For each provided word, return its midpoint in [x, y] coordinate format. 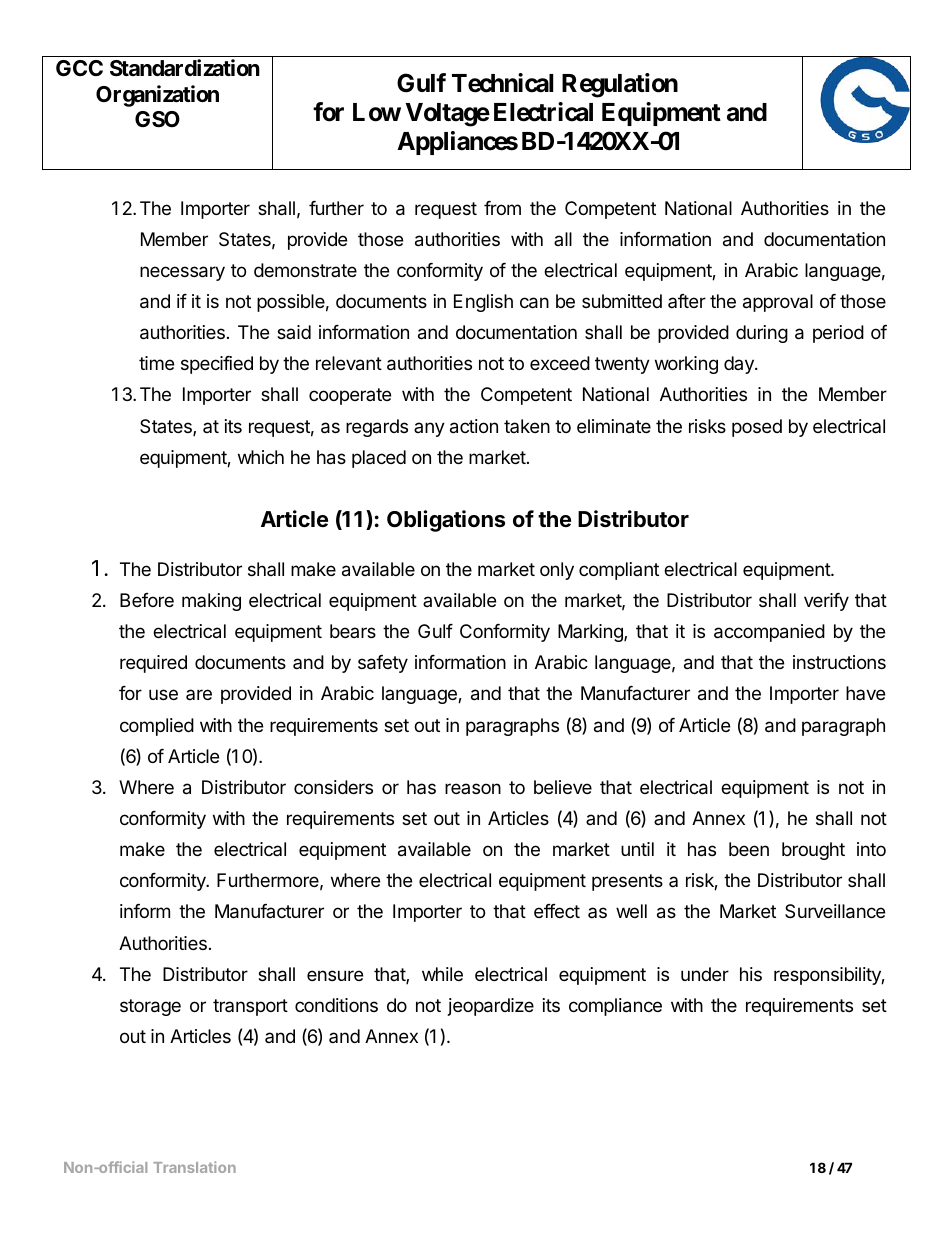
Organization [157, 96]
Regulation [620, 85]
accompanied [769, 633]
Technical [502, 83]
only [557, 571]
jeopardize [491, 1007]
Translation [194, 1167]
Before [147, 600]
